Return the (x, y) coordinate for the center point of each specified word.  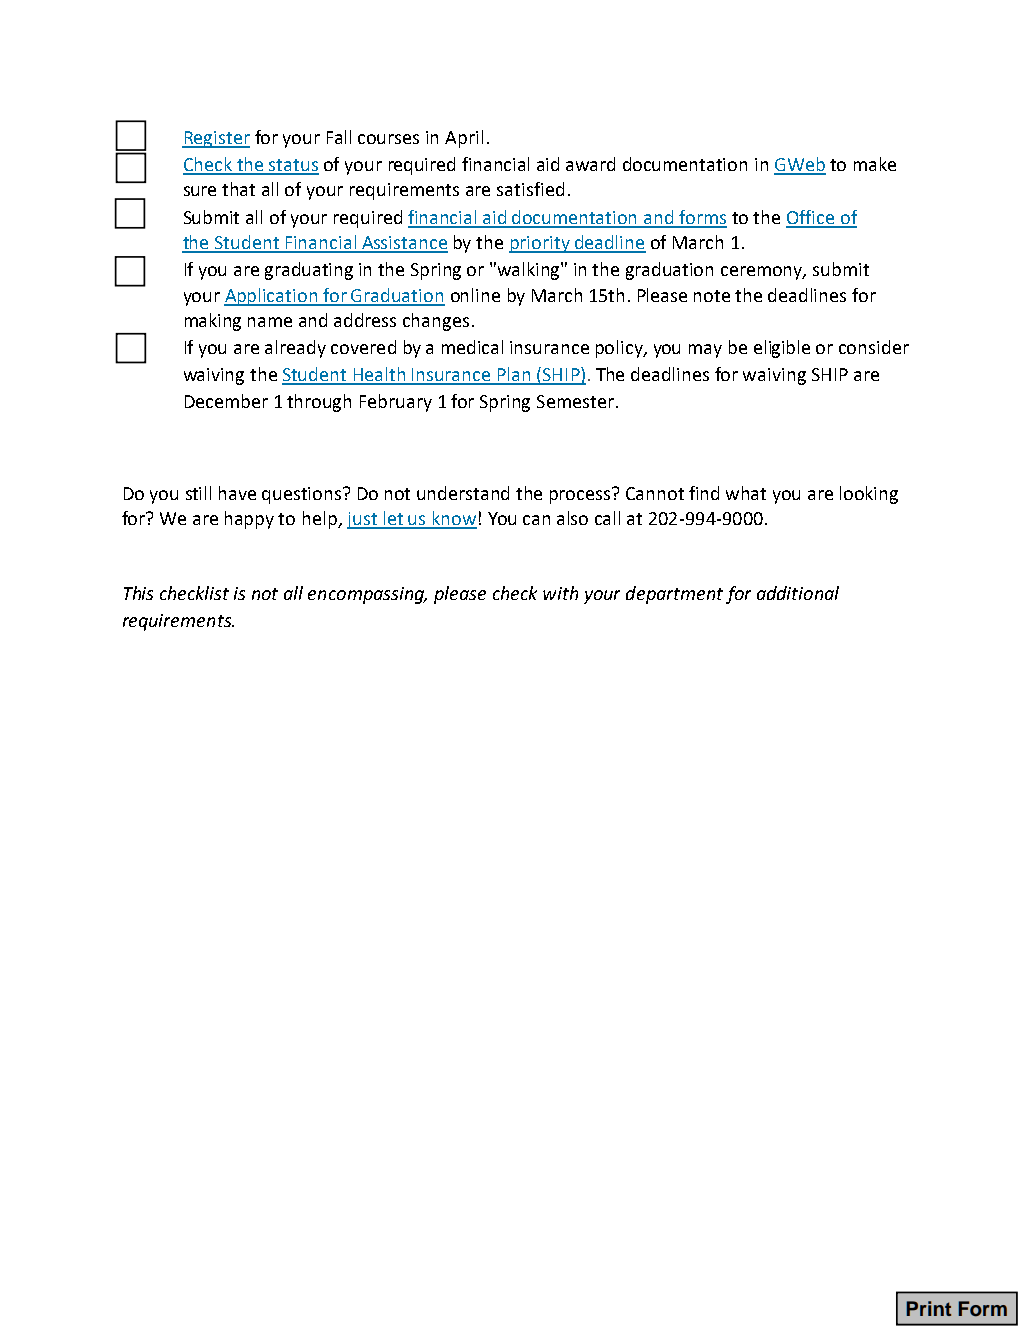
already (295, 349)
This (138, 593)
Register (216, 139)
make (875, 164)
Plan (514, 375)
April (464, 139)
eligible (782, 349)
